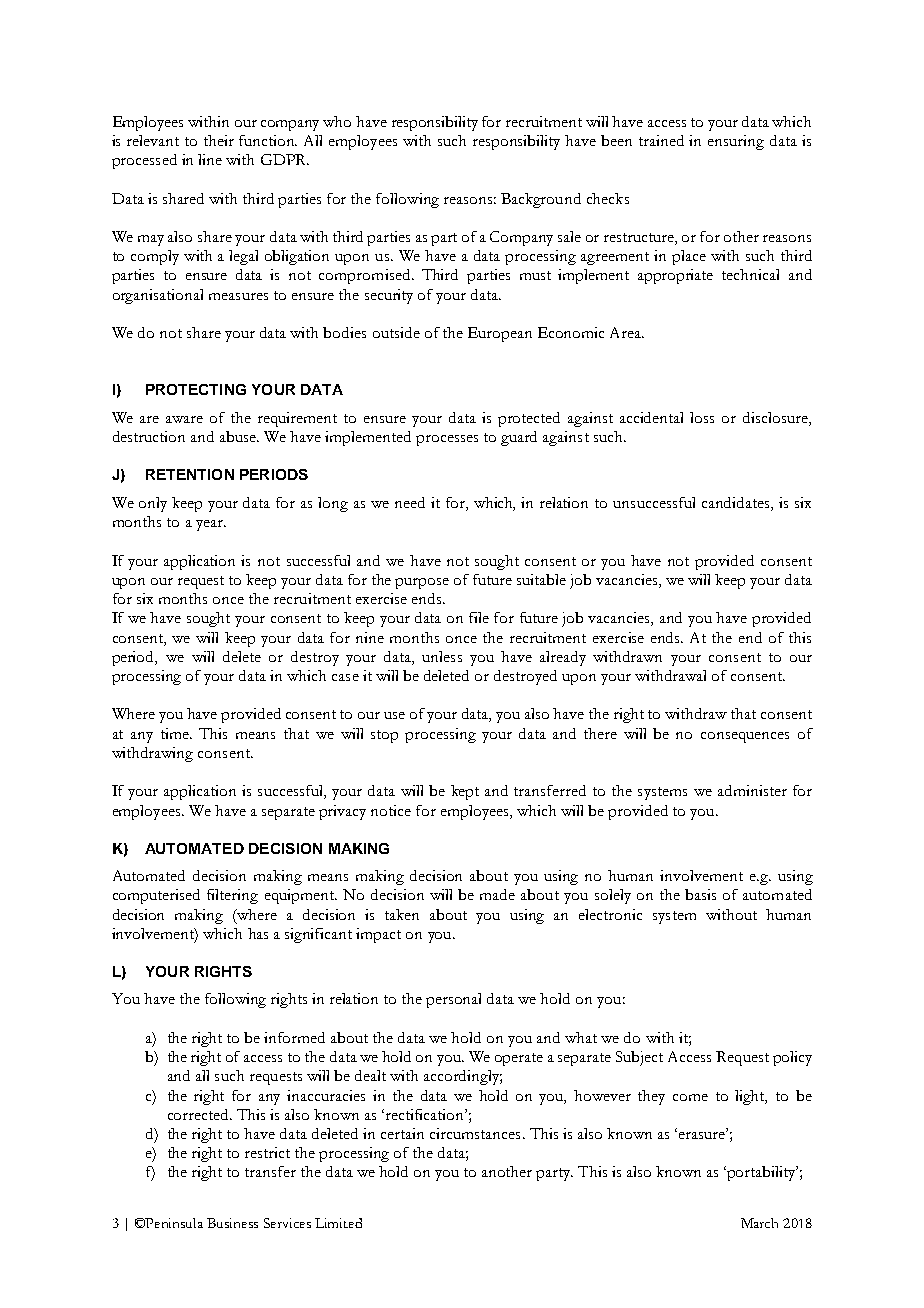 The height and width of the screenshot is (1308, 924). What do you see at coordinates (176, 733) in the screenshot?
I see `time` at bounding box center [176, 733].
